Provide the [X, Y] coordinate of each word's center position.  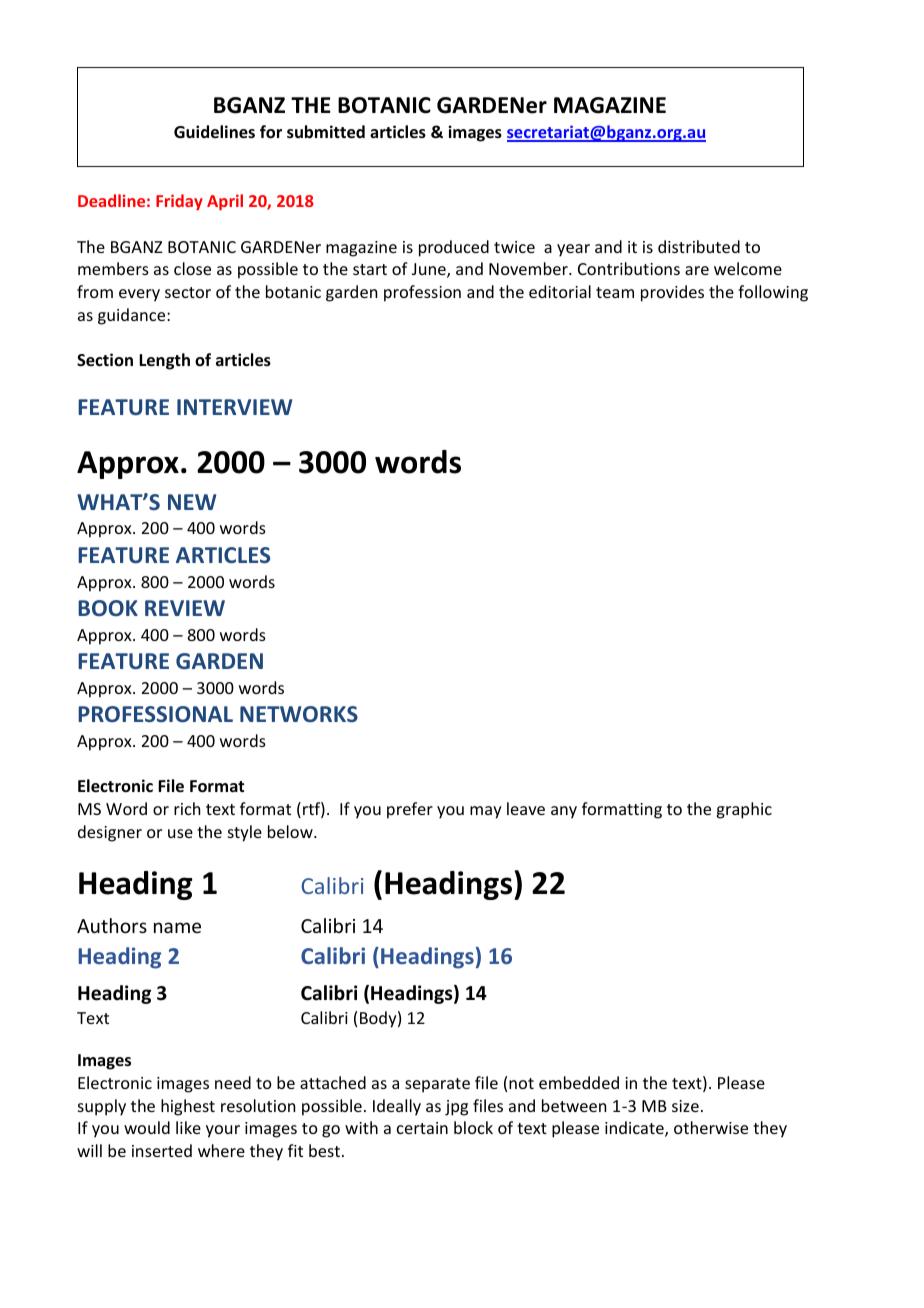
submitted [326, 132]
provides [672, 293]
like [188, 1127]
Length [164, 361]
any [564, 812]
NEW [192, 502]
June [430, 270]
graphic [744, 810]
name [177, 927]
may [486, 812]
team [615, 292]
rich [187, 808]
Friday [179, 202]
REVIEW [185, 608]
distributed [699, 246]
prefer [410, 810]
